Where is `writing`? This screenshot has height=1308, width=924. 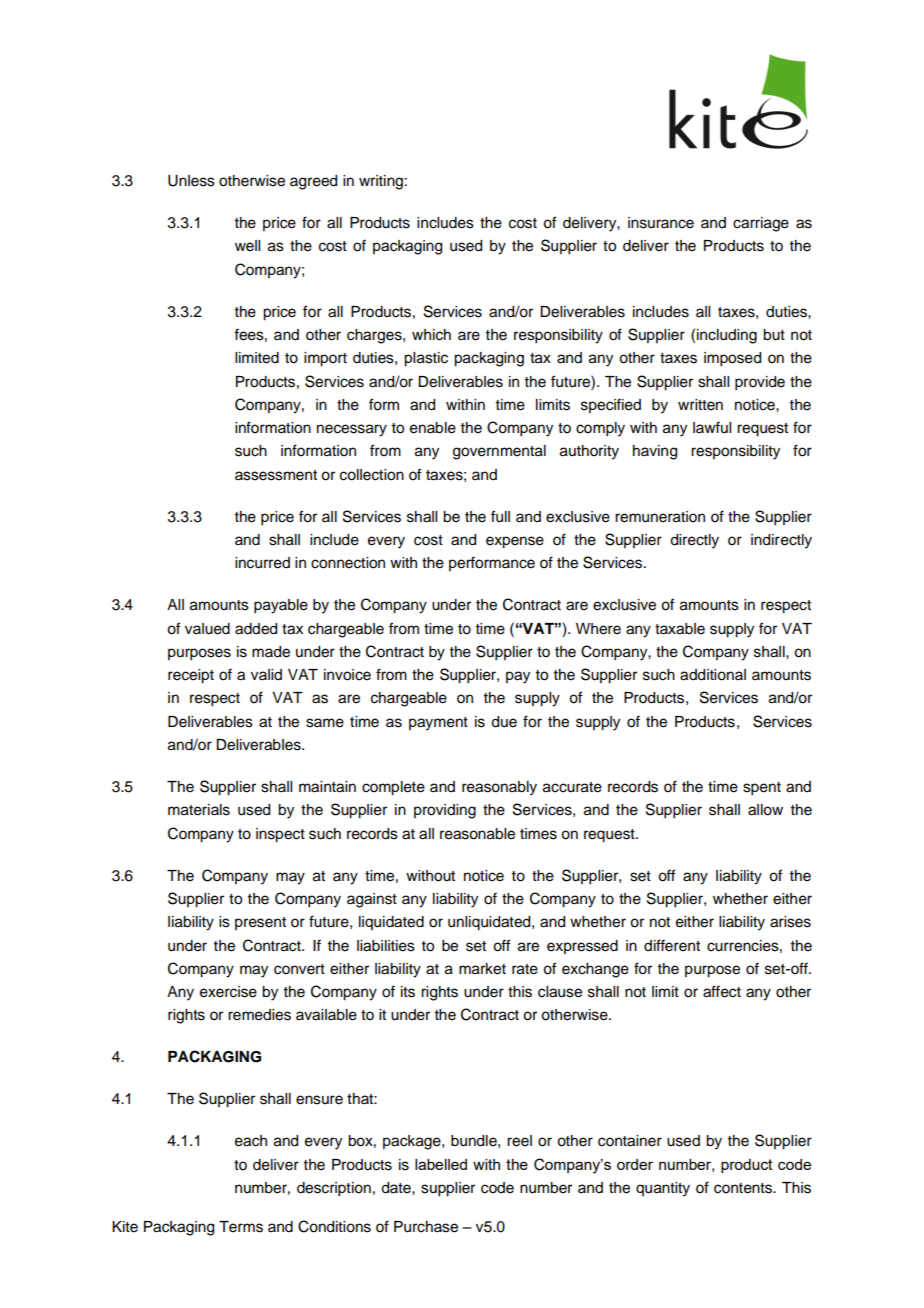
writing is located at coordinates (381, 182).
